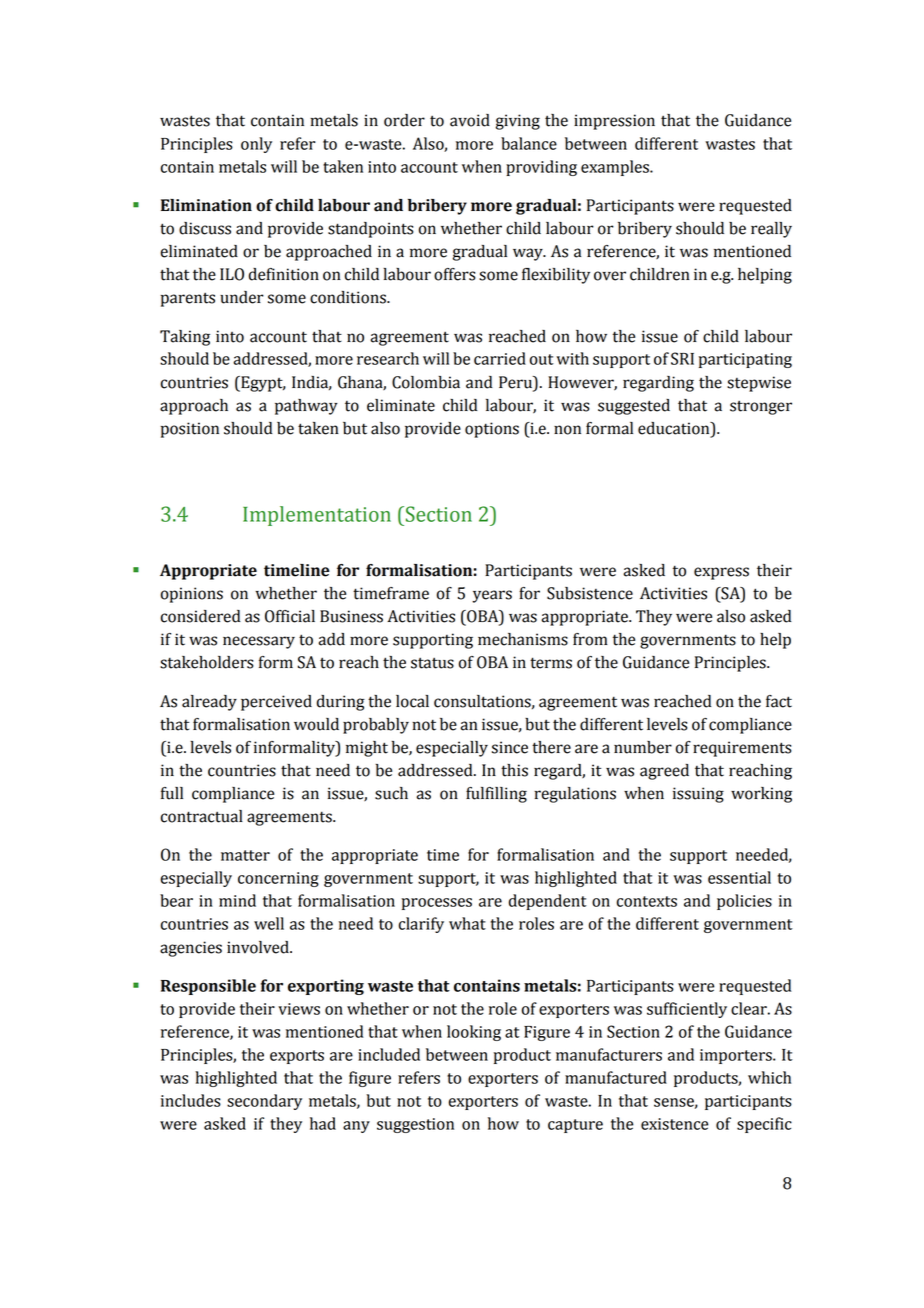  Describe the element at coordinates (264, 1102) in the page. I see `secondary` at that location.
